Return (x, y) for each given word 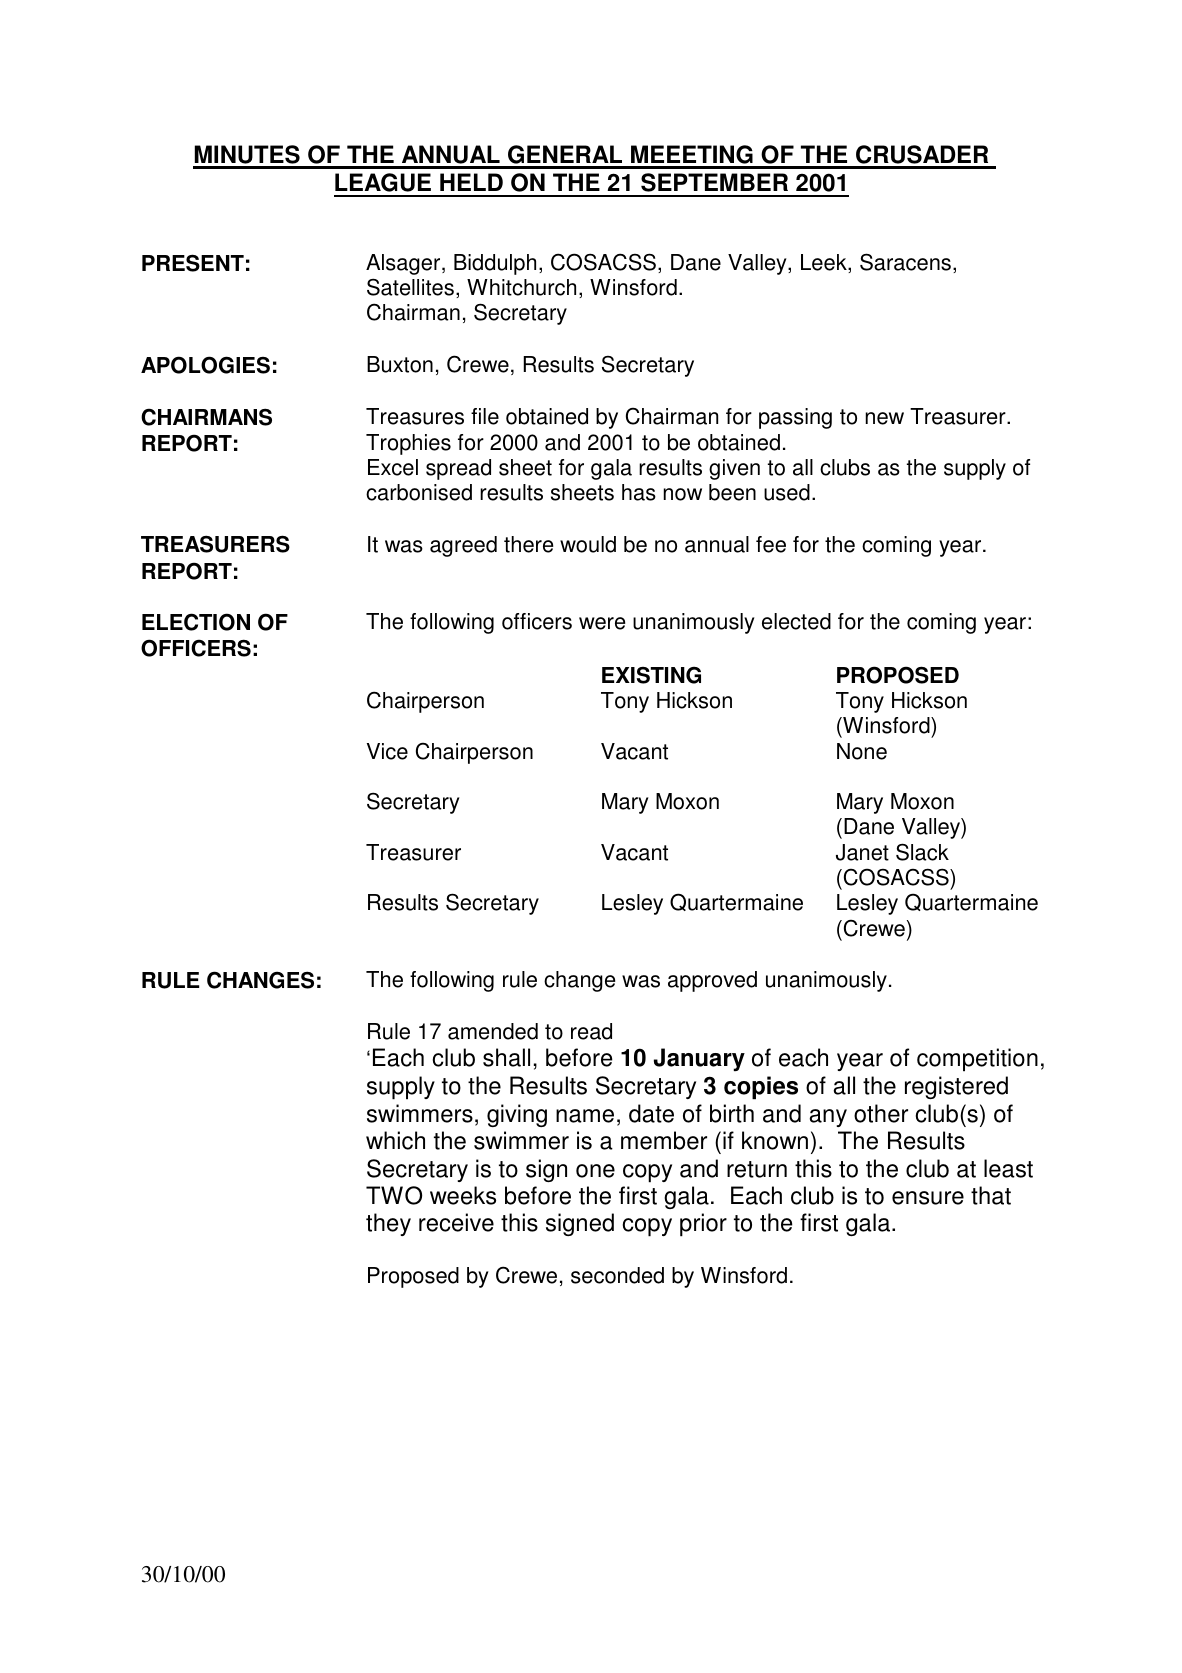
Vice (387, 751)
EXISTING (651, 675)
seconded (617, 1275)
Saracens (905, 262)
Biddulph (495, 264)
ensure (928, 1198)
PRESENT (193, 263)
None (862, 751)
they (388, 1224)
